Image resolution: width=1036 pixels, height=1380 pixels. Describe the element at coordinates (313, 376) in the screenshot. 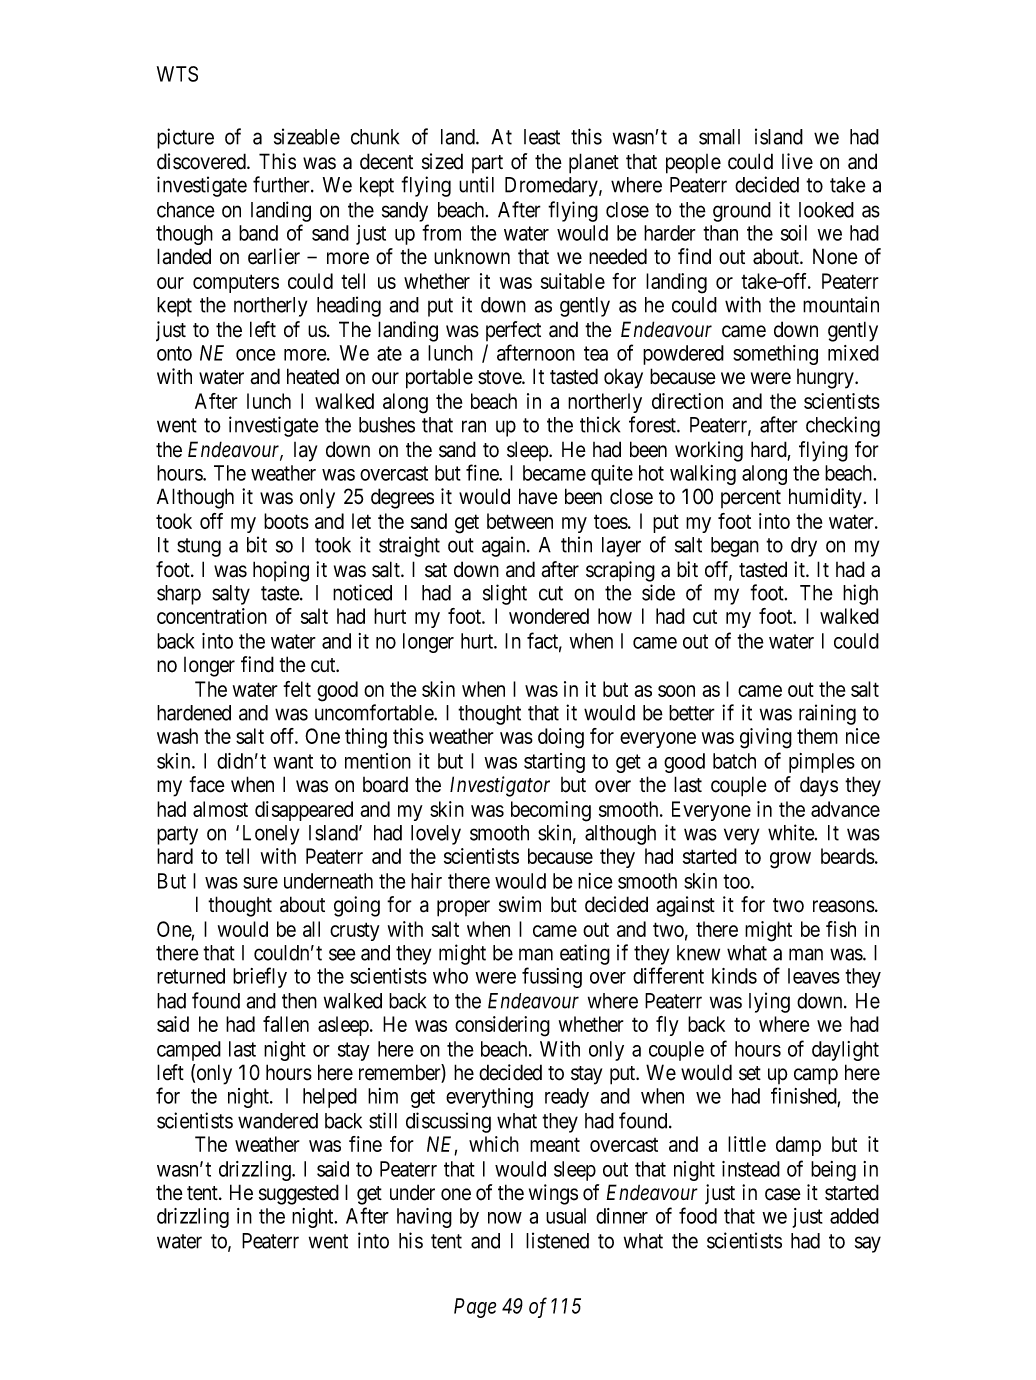

I see `heated` at that location.
